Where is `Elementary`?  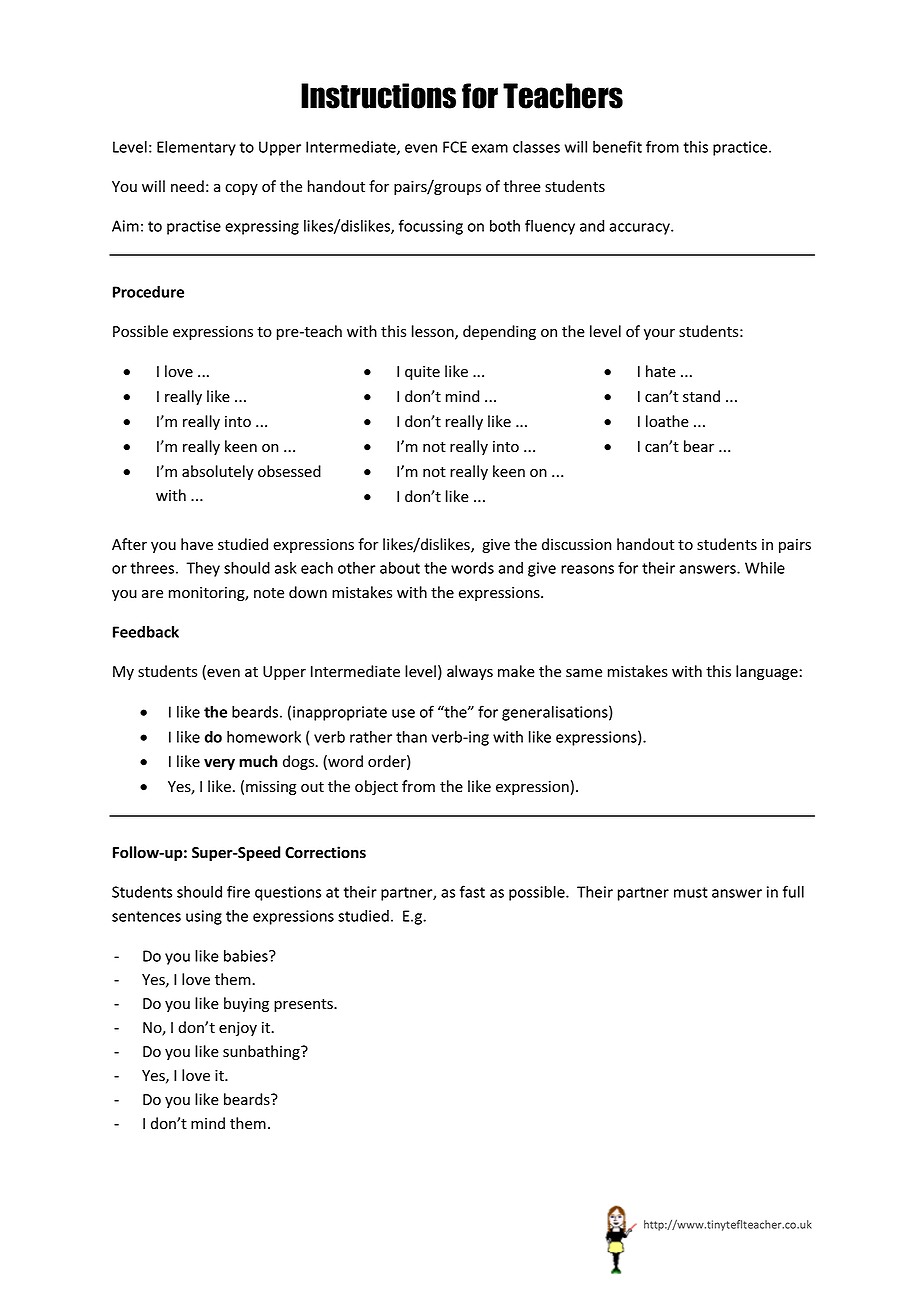 Elementary is located at coordinates (196, 148).
